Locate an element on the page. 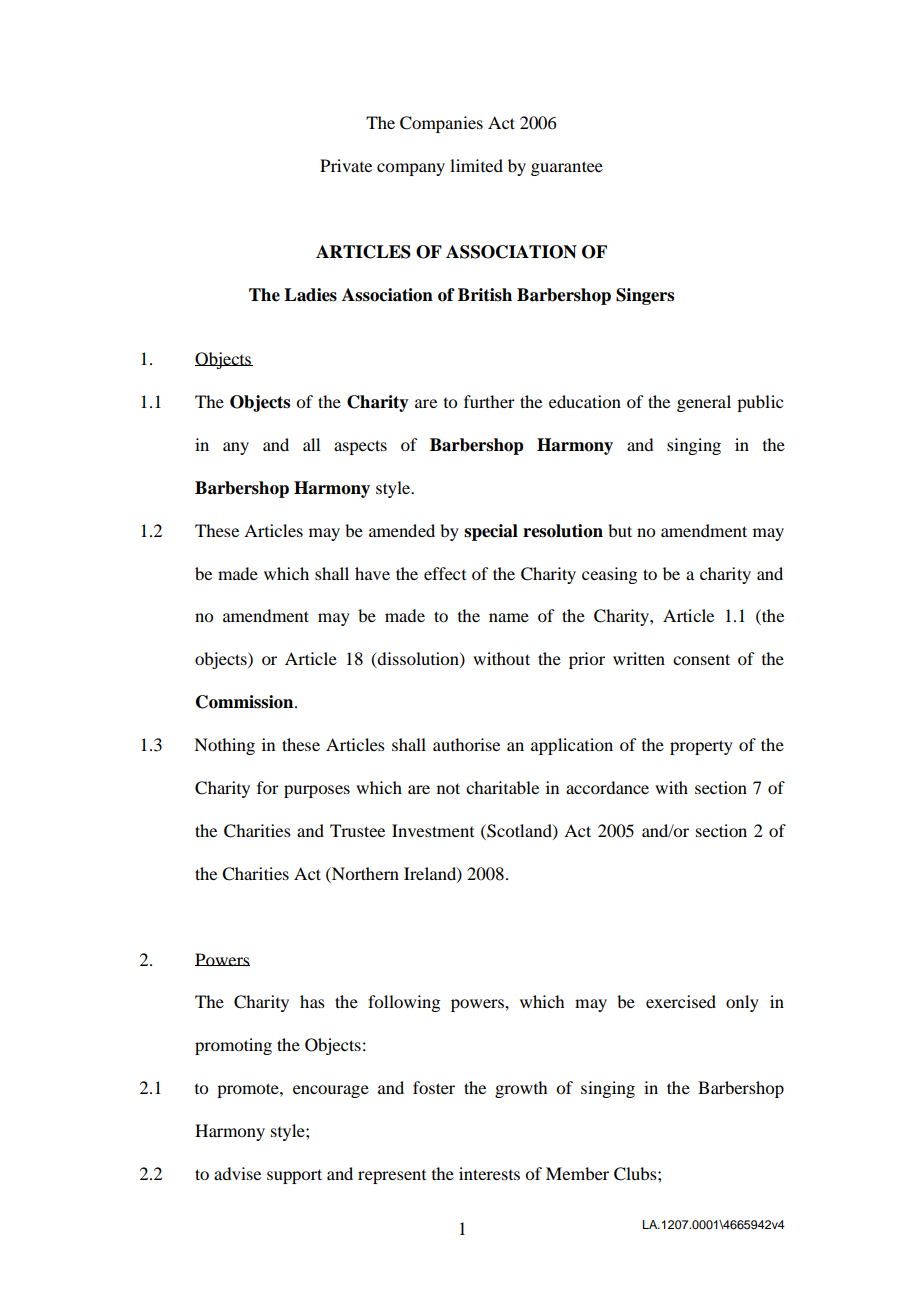 The height and width of the document is (1308, 924). consent is located at coordinates (701, 659).
